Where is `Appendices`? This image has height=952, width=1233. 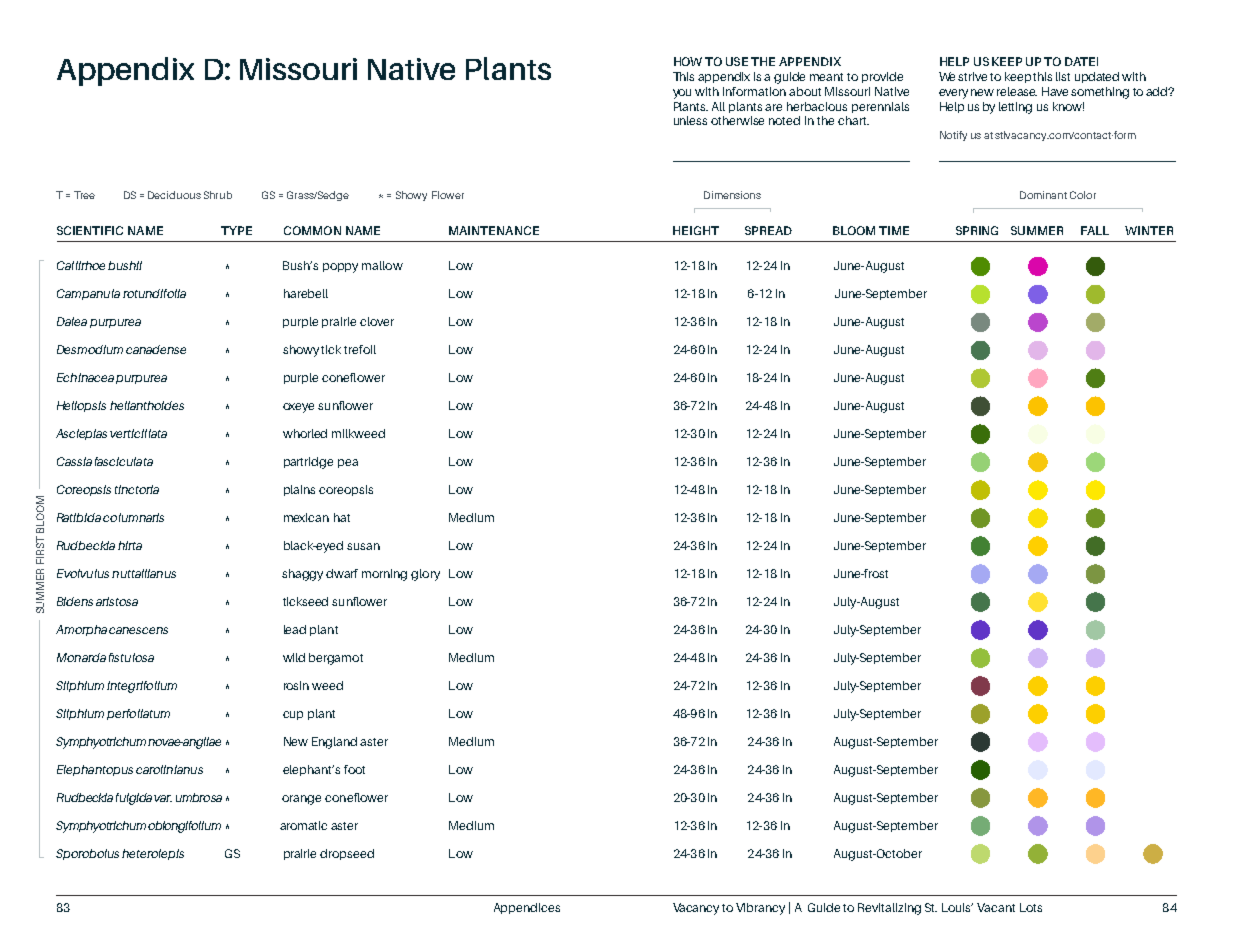
Appendices is located at coordinates (527, 908).
